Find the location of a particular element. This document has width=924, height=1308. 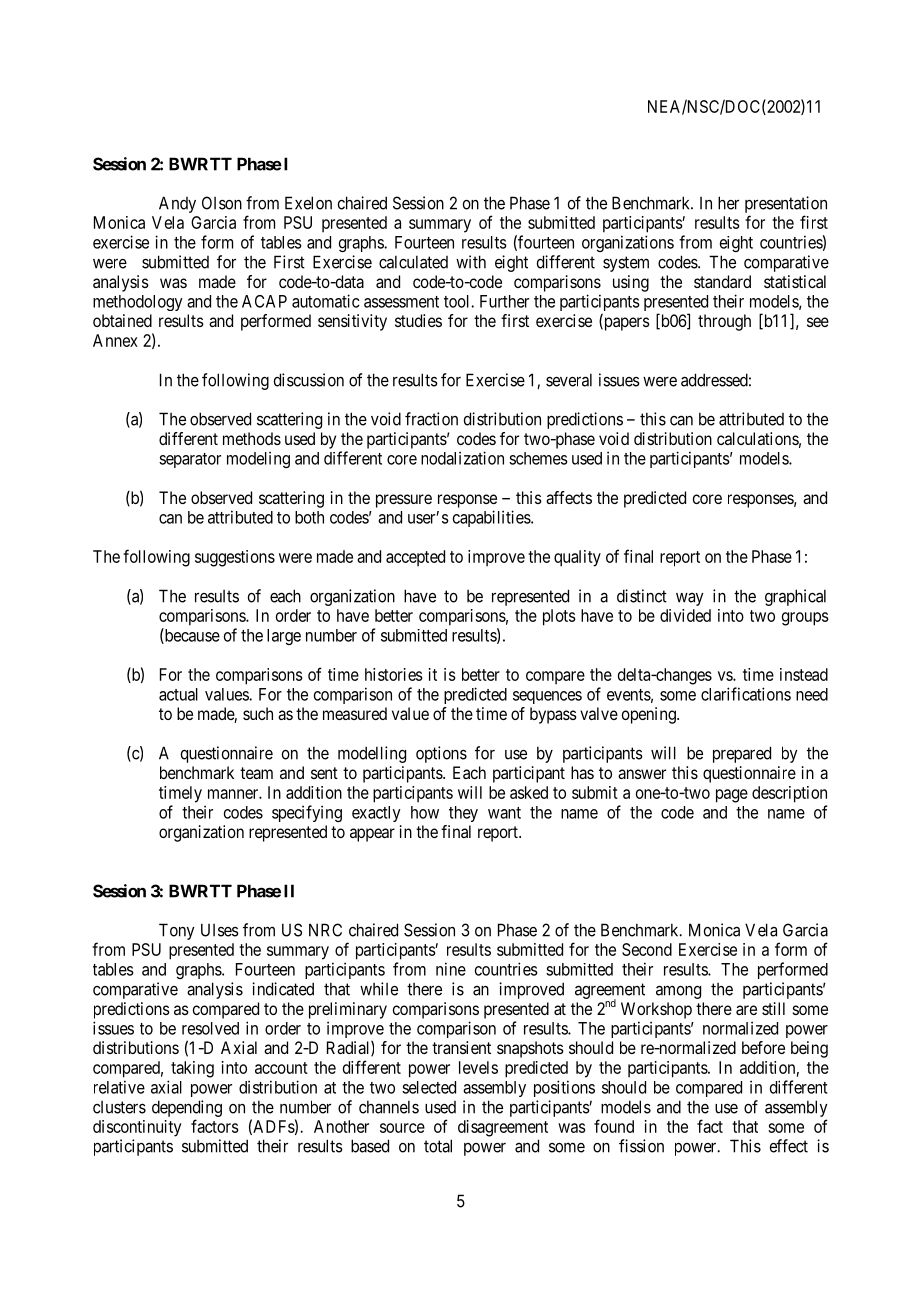

effect is located at coordinates (789, 1146).
